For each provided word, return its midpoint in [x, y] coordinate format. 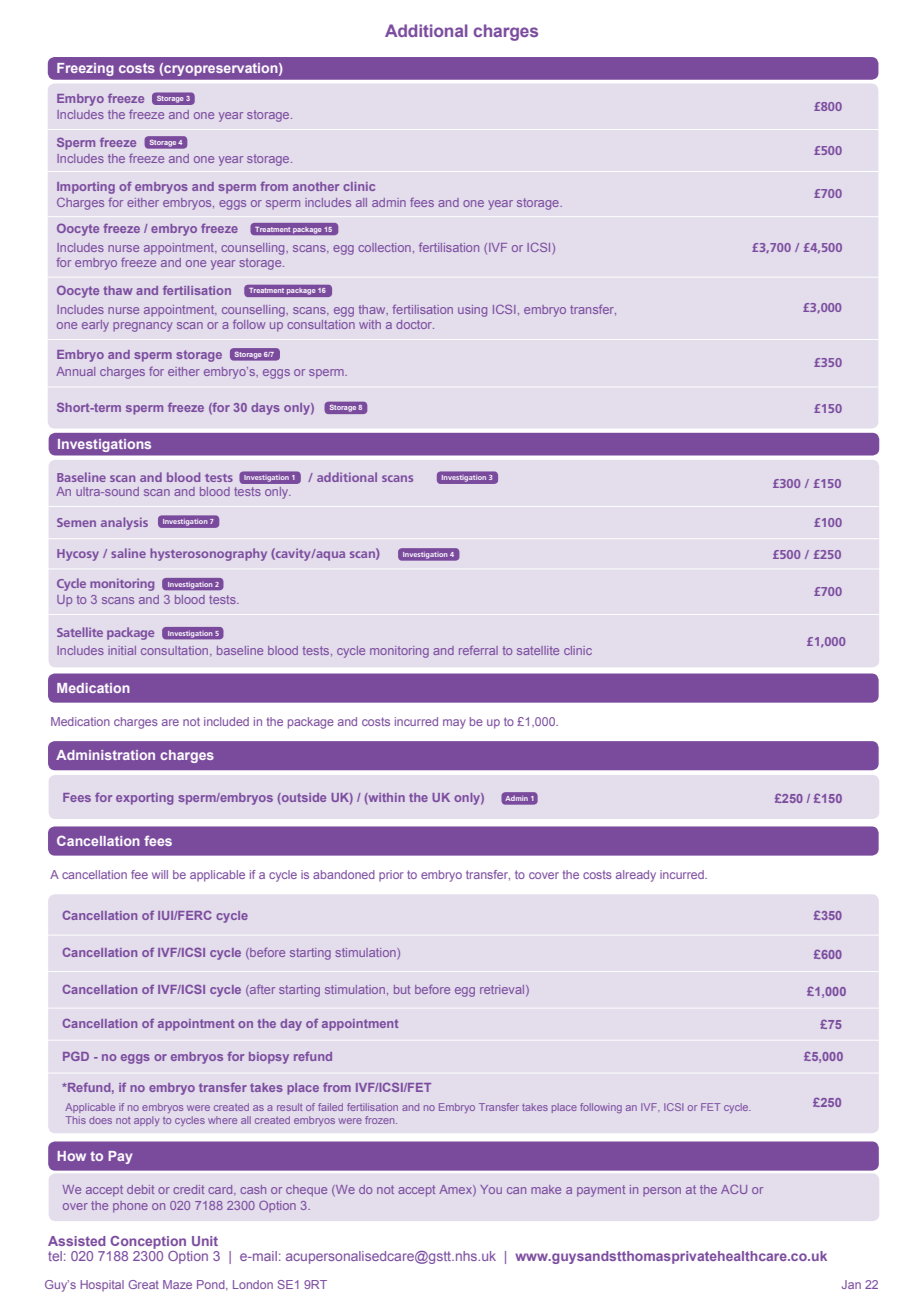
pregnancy [143, 327]
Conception [148, 1242]
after [261, 990]
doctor [415, 324]
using [472, 311]
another [316, 186]
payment [601, 1191]
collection [384, 247]
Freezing [85, 69]
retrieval [503, 990]
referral [478, 650]
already [636, 876]
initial [122, 650]
